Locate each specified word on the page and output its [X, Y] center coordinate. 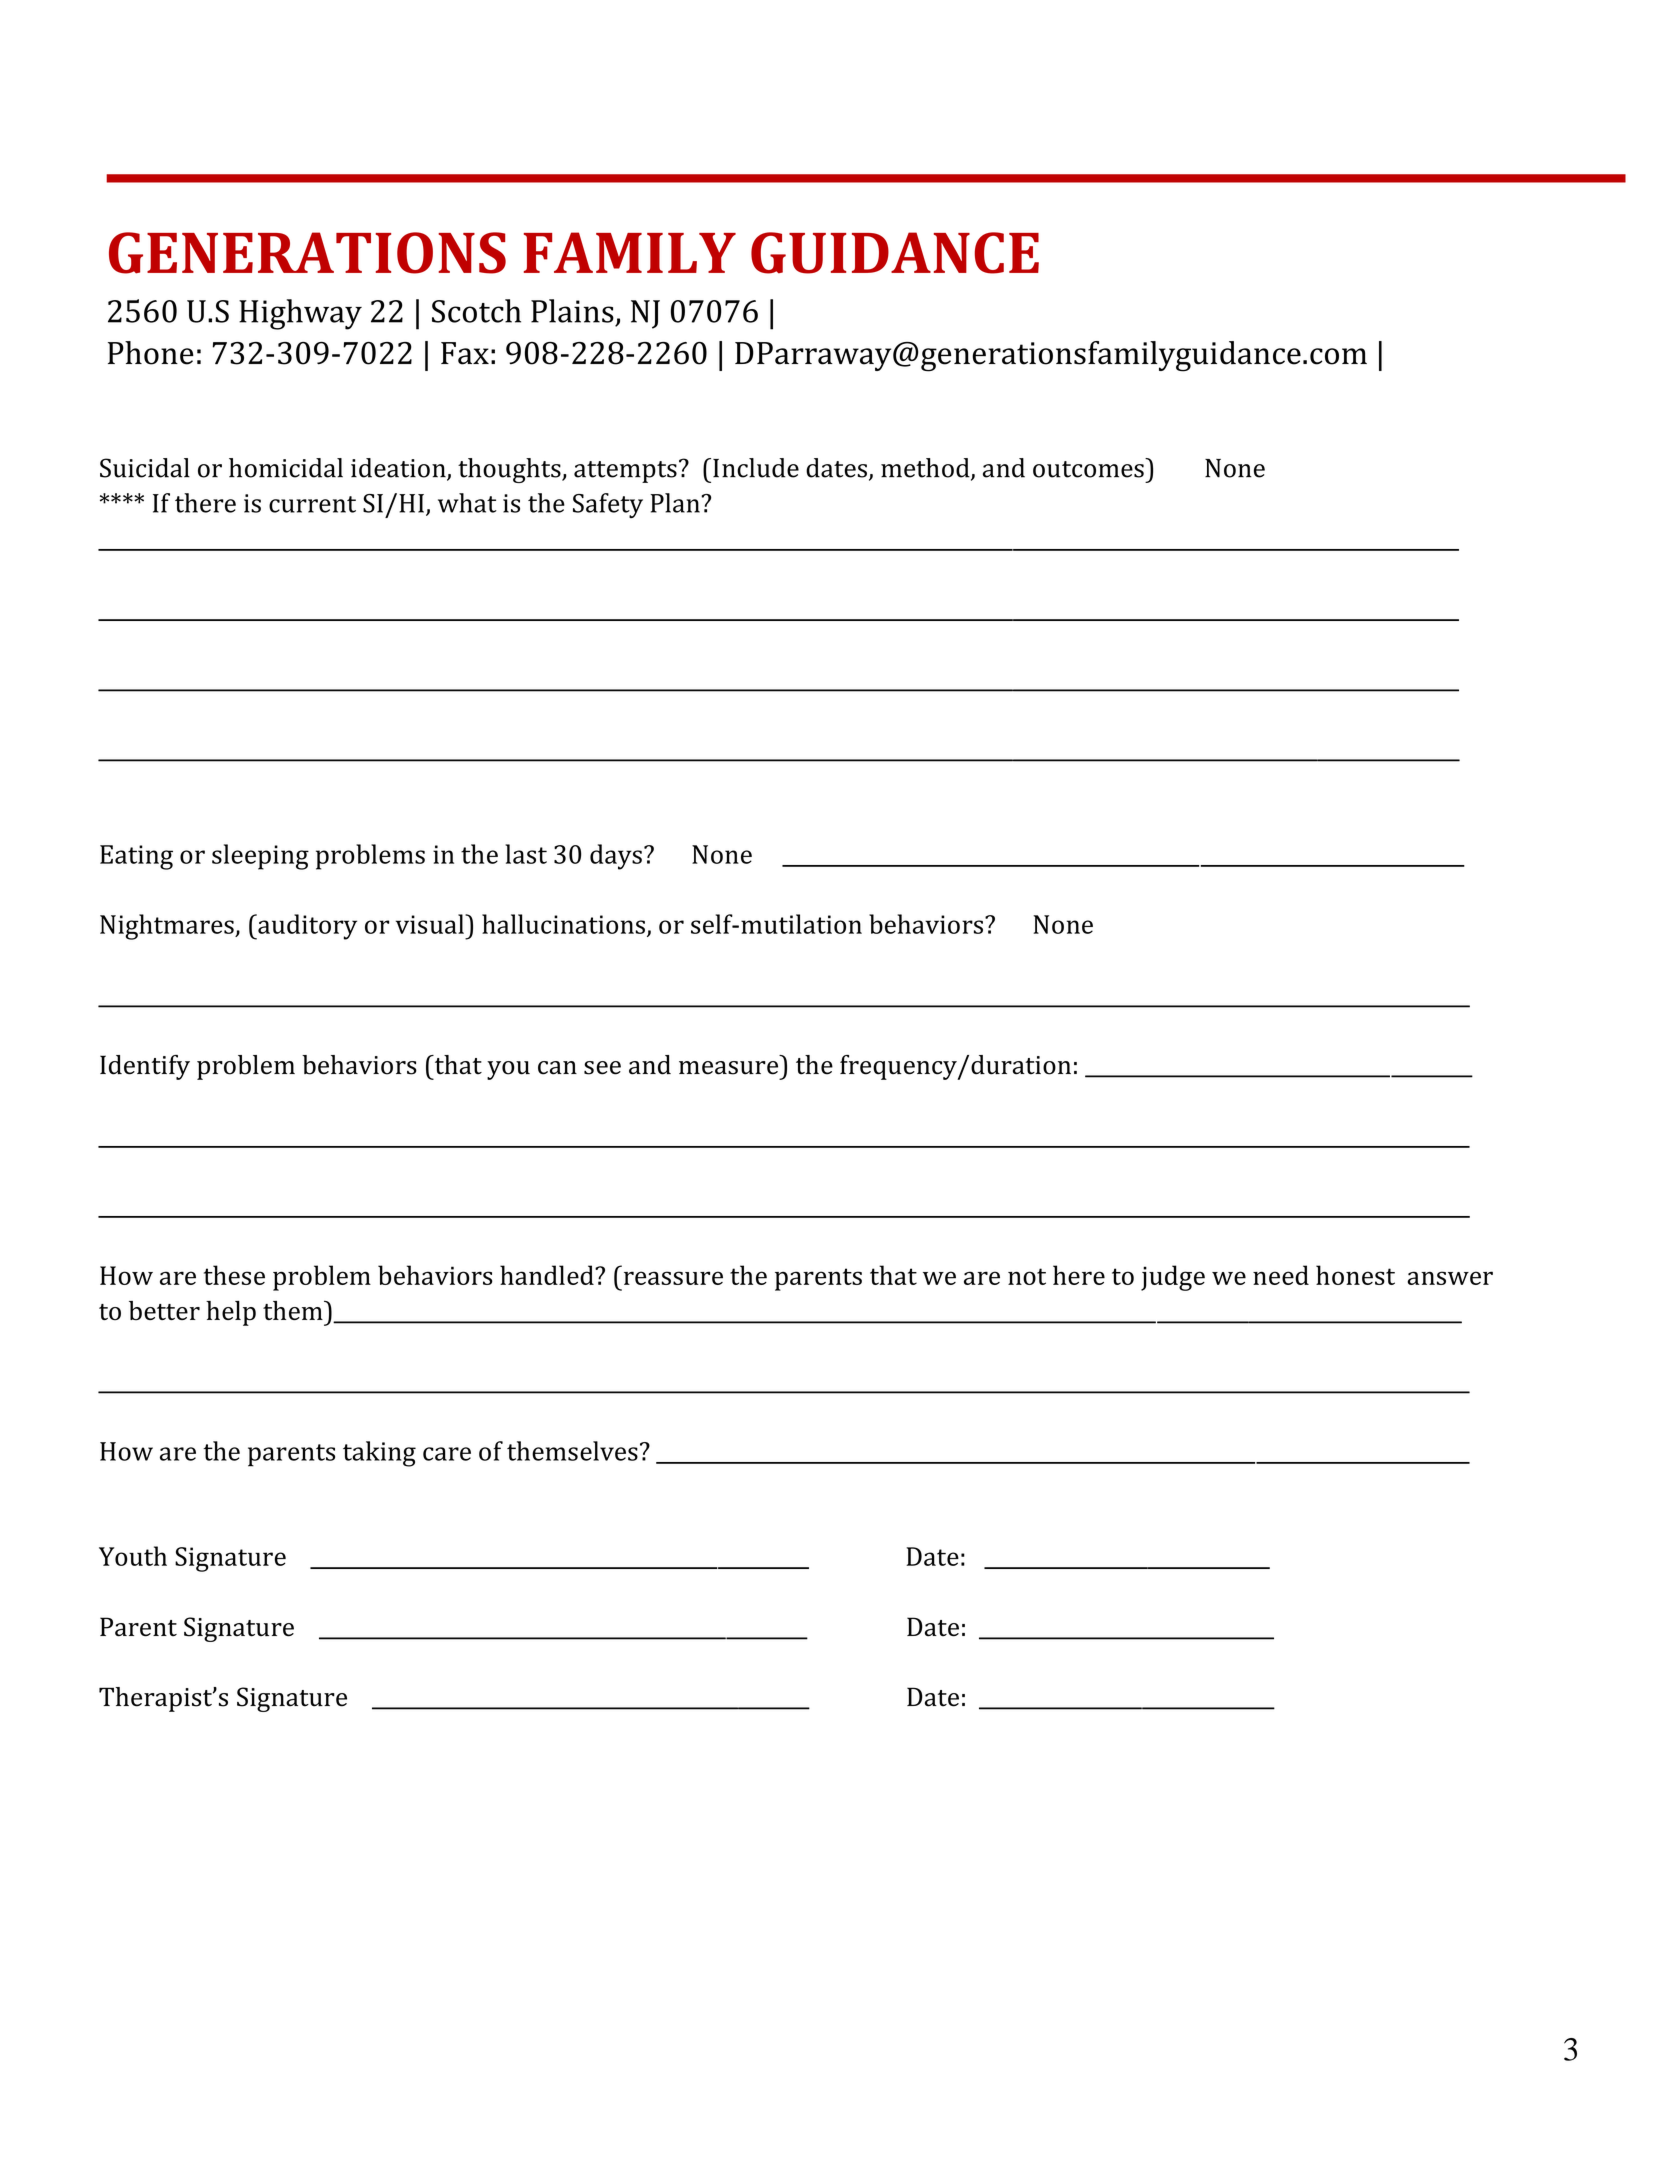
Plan [676, 503]
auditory [306, 927]
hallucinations [563, 924]
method [926, 469]
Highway [300, 314]
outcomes [1088, 469]
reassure [673, 1278]
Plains [572, 311]
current [312, 504]
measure [728, 1068]
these [234, 1275]
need [1281, 1275]
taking [379, 1454]
